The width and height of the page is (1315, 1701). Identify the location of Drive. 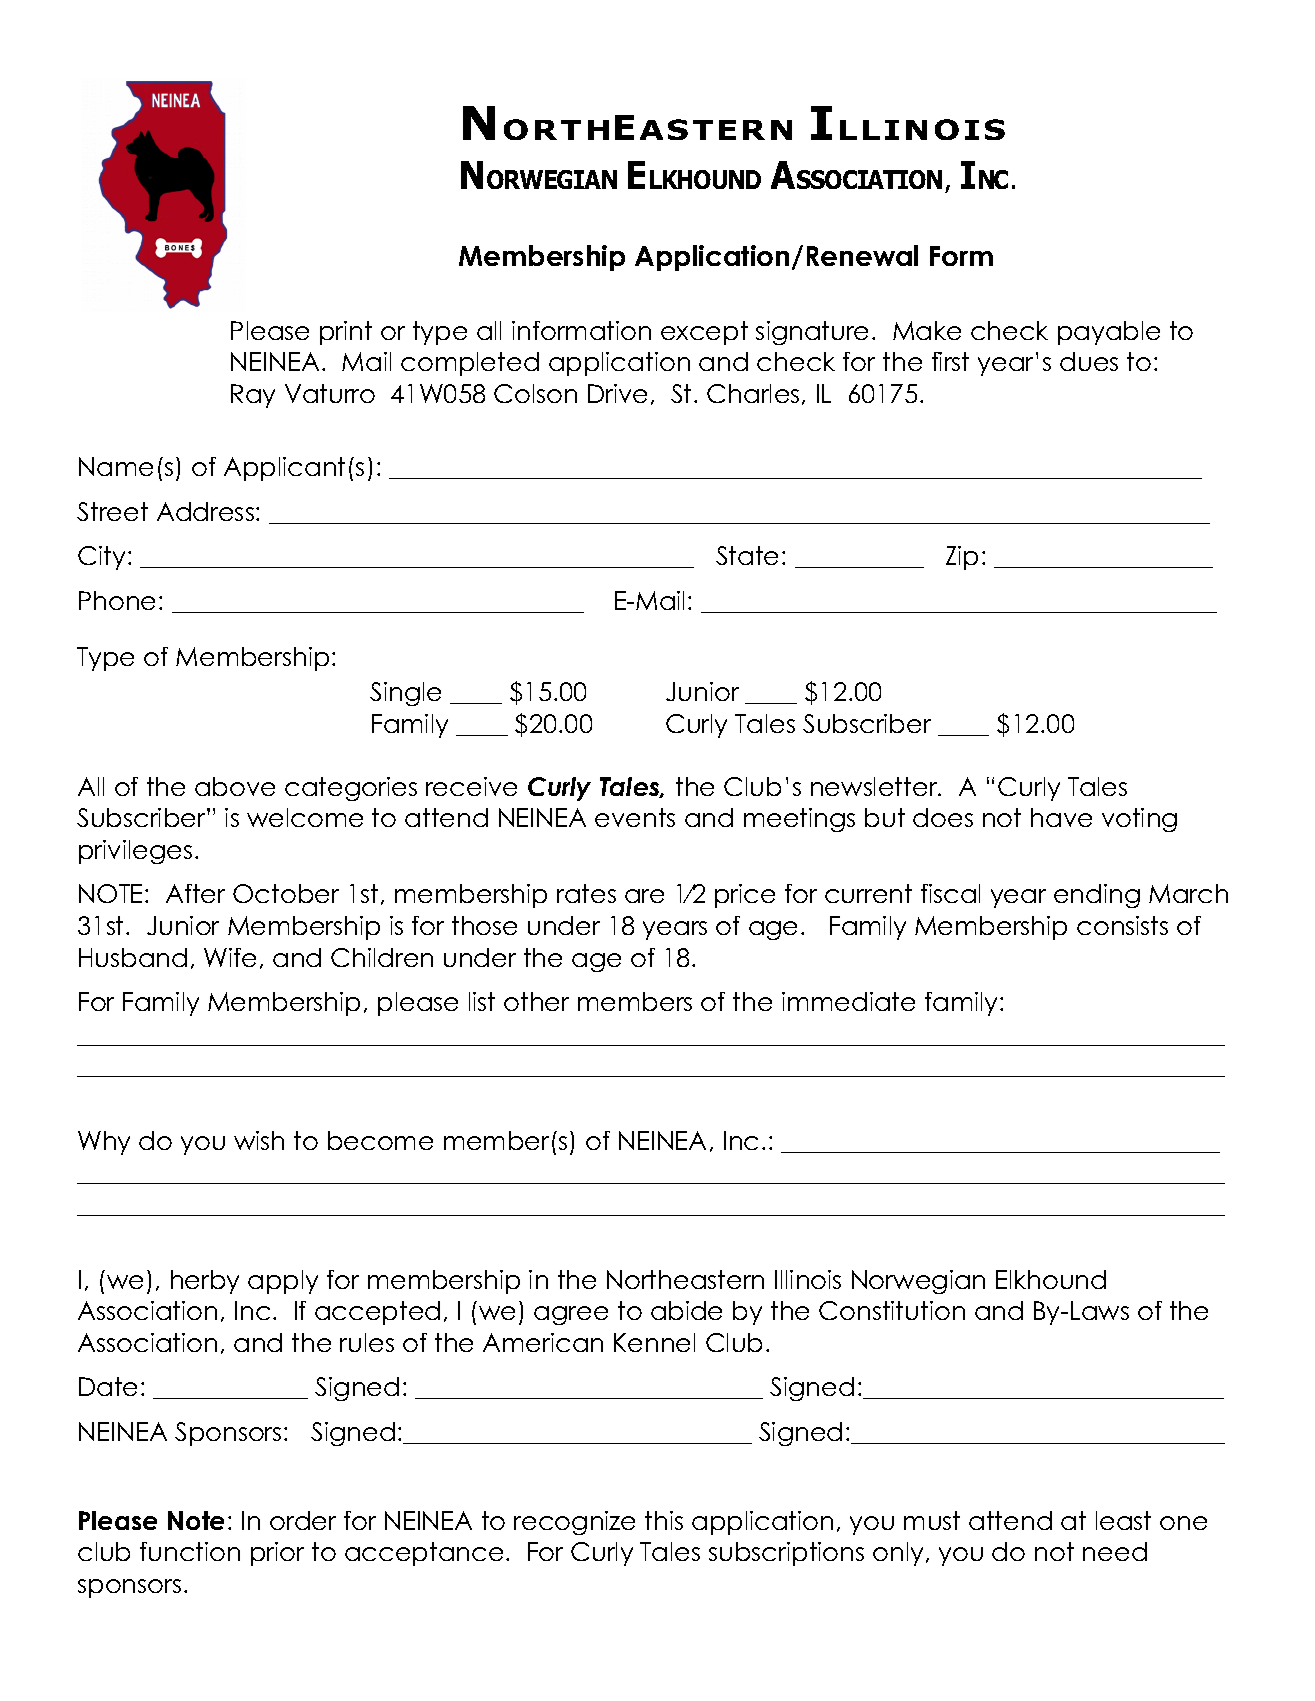
(617, 393).
